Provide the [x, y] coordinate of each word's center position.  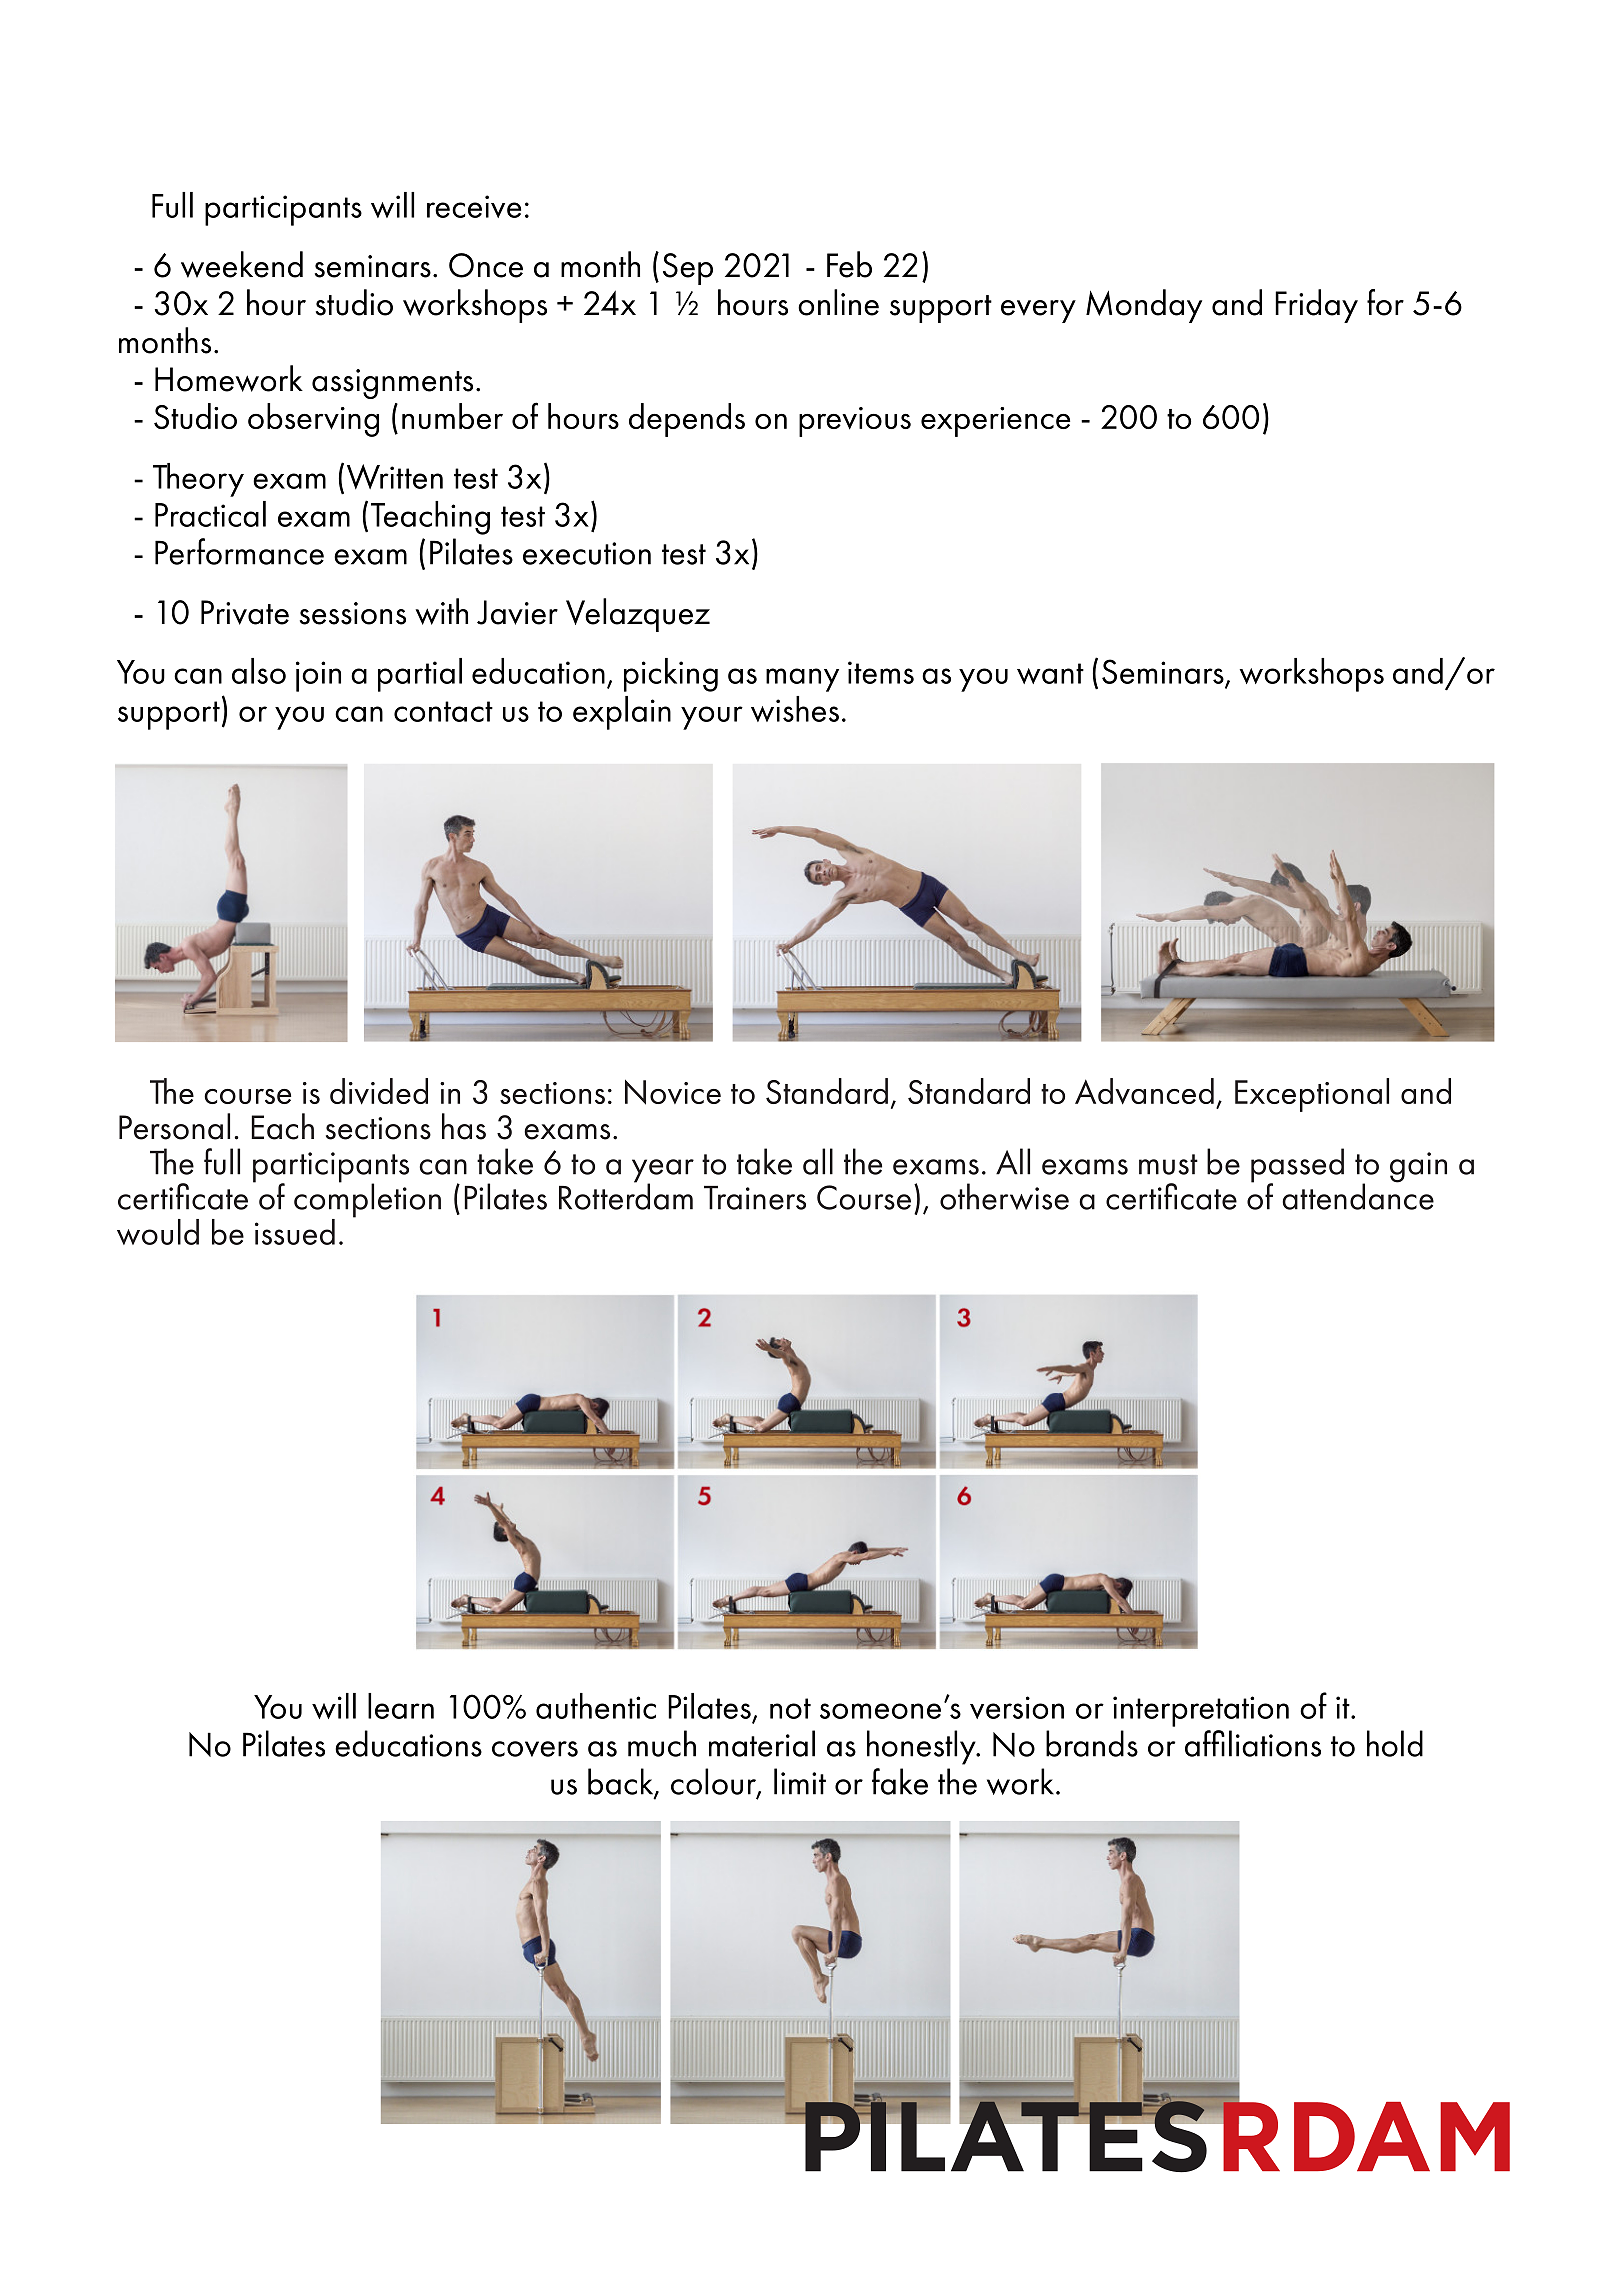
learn [401, 1706]
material [762, 1743]
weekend [242, 264]
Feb [849, 264]
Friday [1316, 306]
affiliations [1253, 1743]
